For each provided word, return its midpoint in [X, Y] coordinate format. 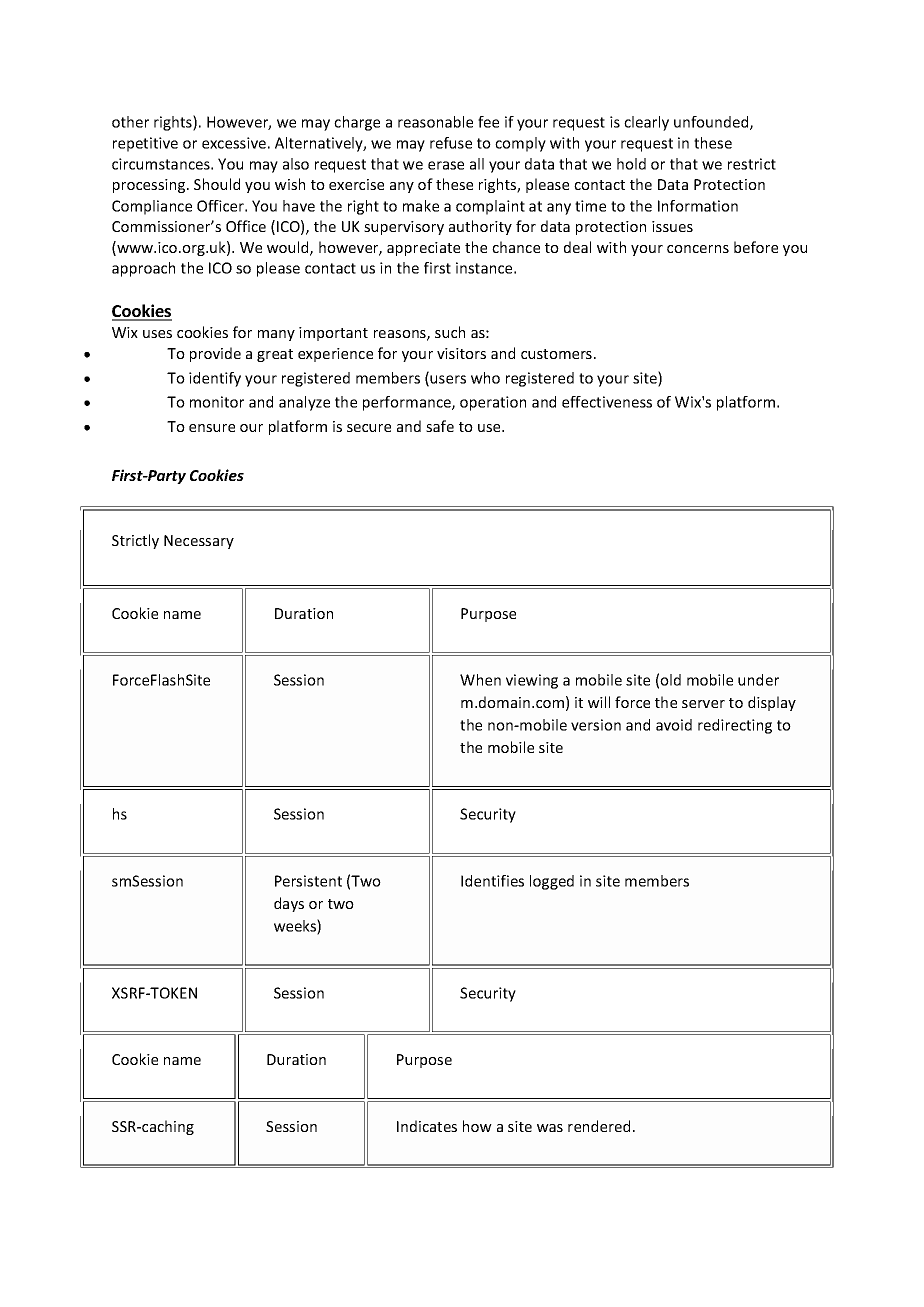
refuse [451, 143]
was [550, 1128]
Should [217, 184]
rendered [599, 1126]
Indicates [427, 1126]
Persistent [308, 881]
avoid [674, 725]
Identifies [492, 881]
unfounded [712, 123]
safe [440, 426]
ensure [212, 428]
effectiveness [607, 402]
